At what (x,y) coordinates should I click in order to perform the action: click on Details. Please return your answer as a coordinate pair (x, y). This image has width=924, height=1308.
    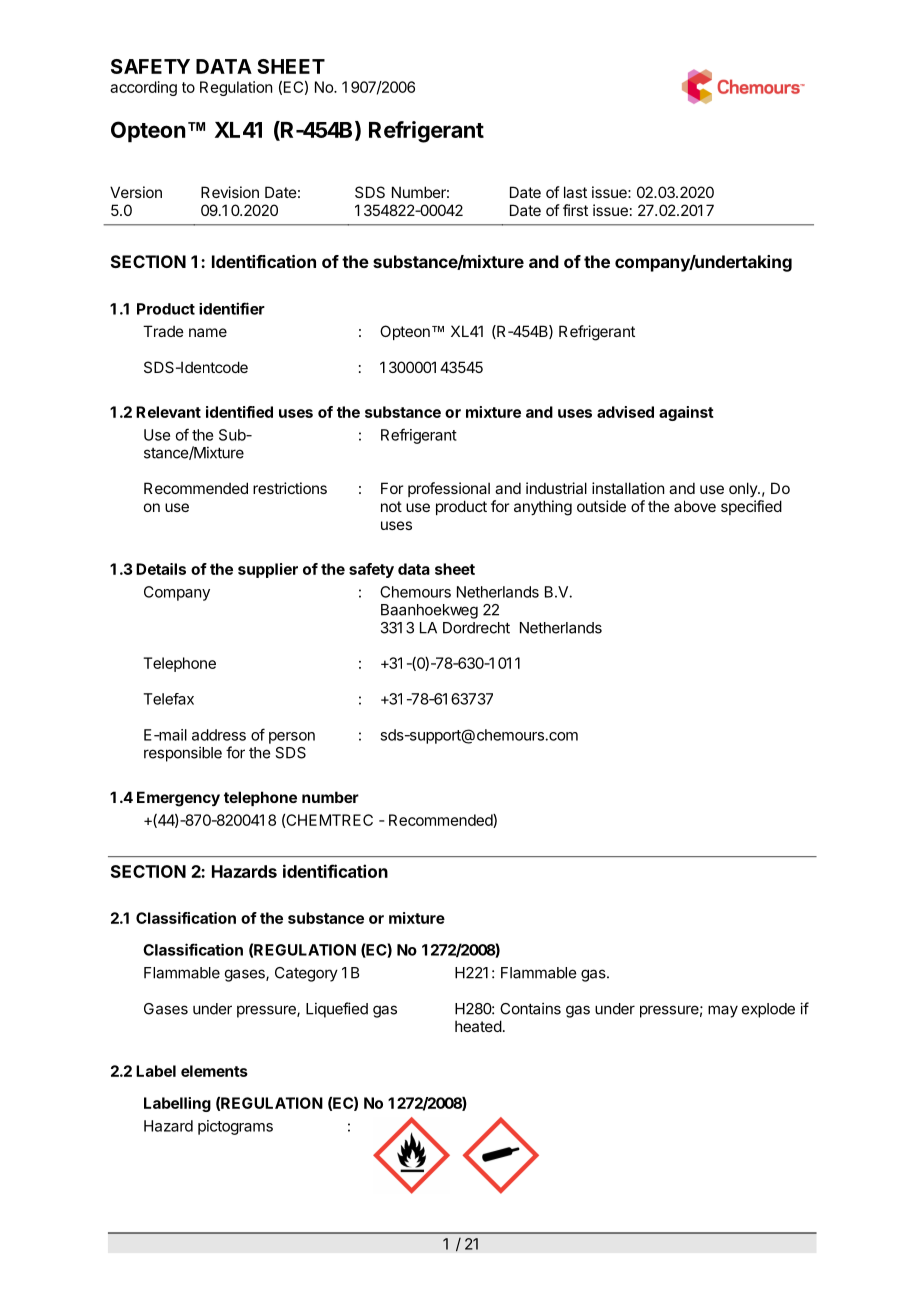
    Looking at the image, I should click on (161, 569).
